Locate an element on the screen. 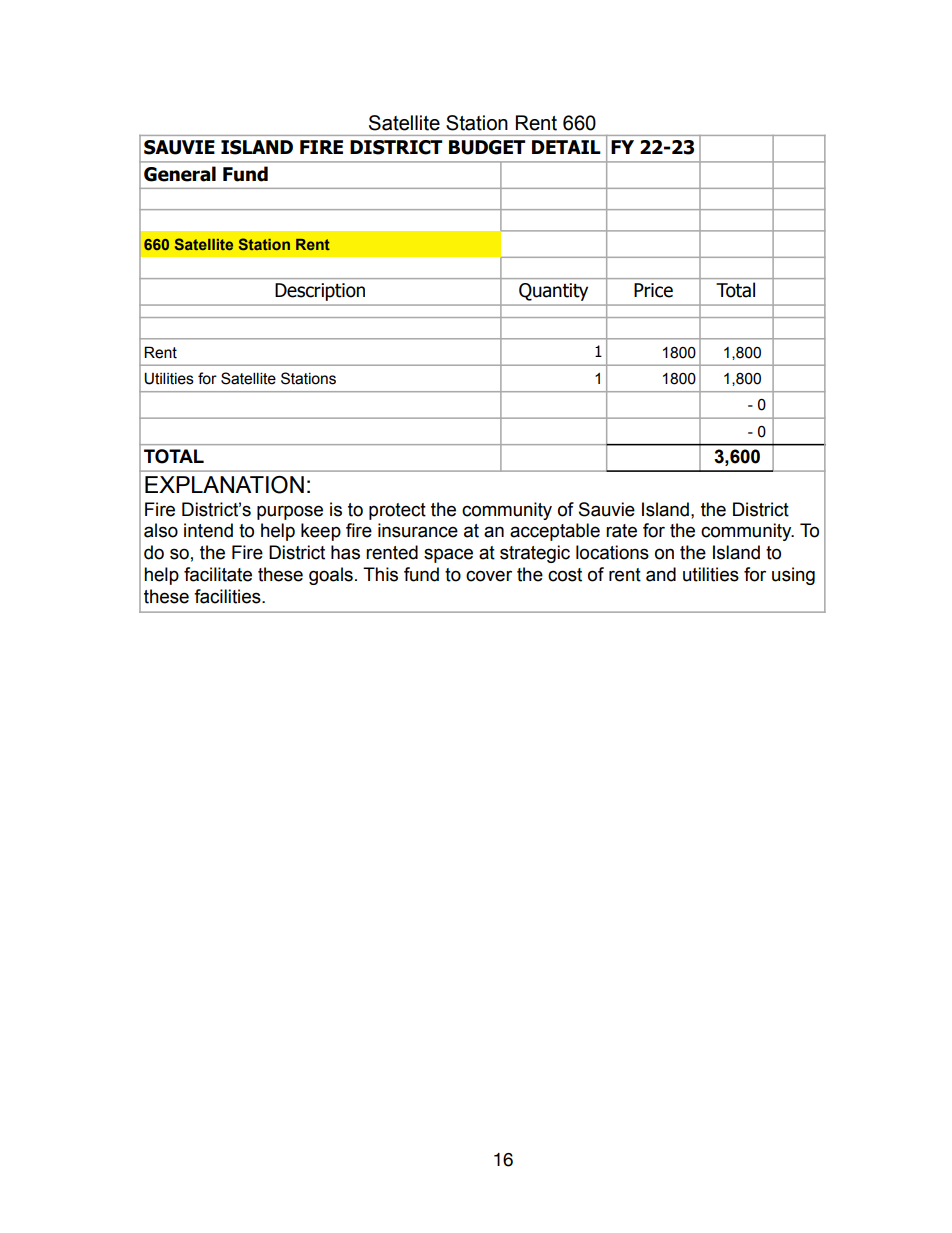  Description is located at coordinates (320, 292).
